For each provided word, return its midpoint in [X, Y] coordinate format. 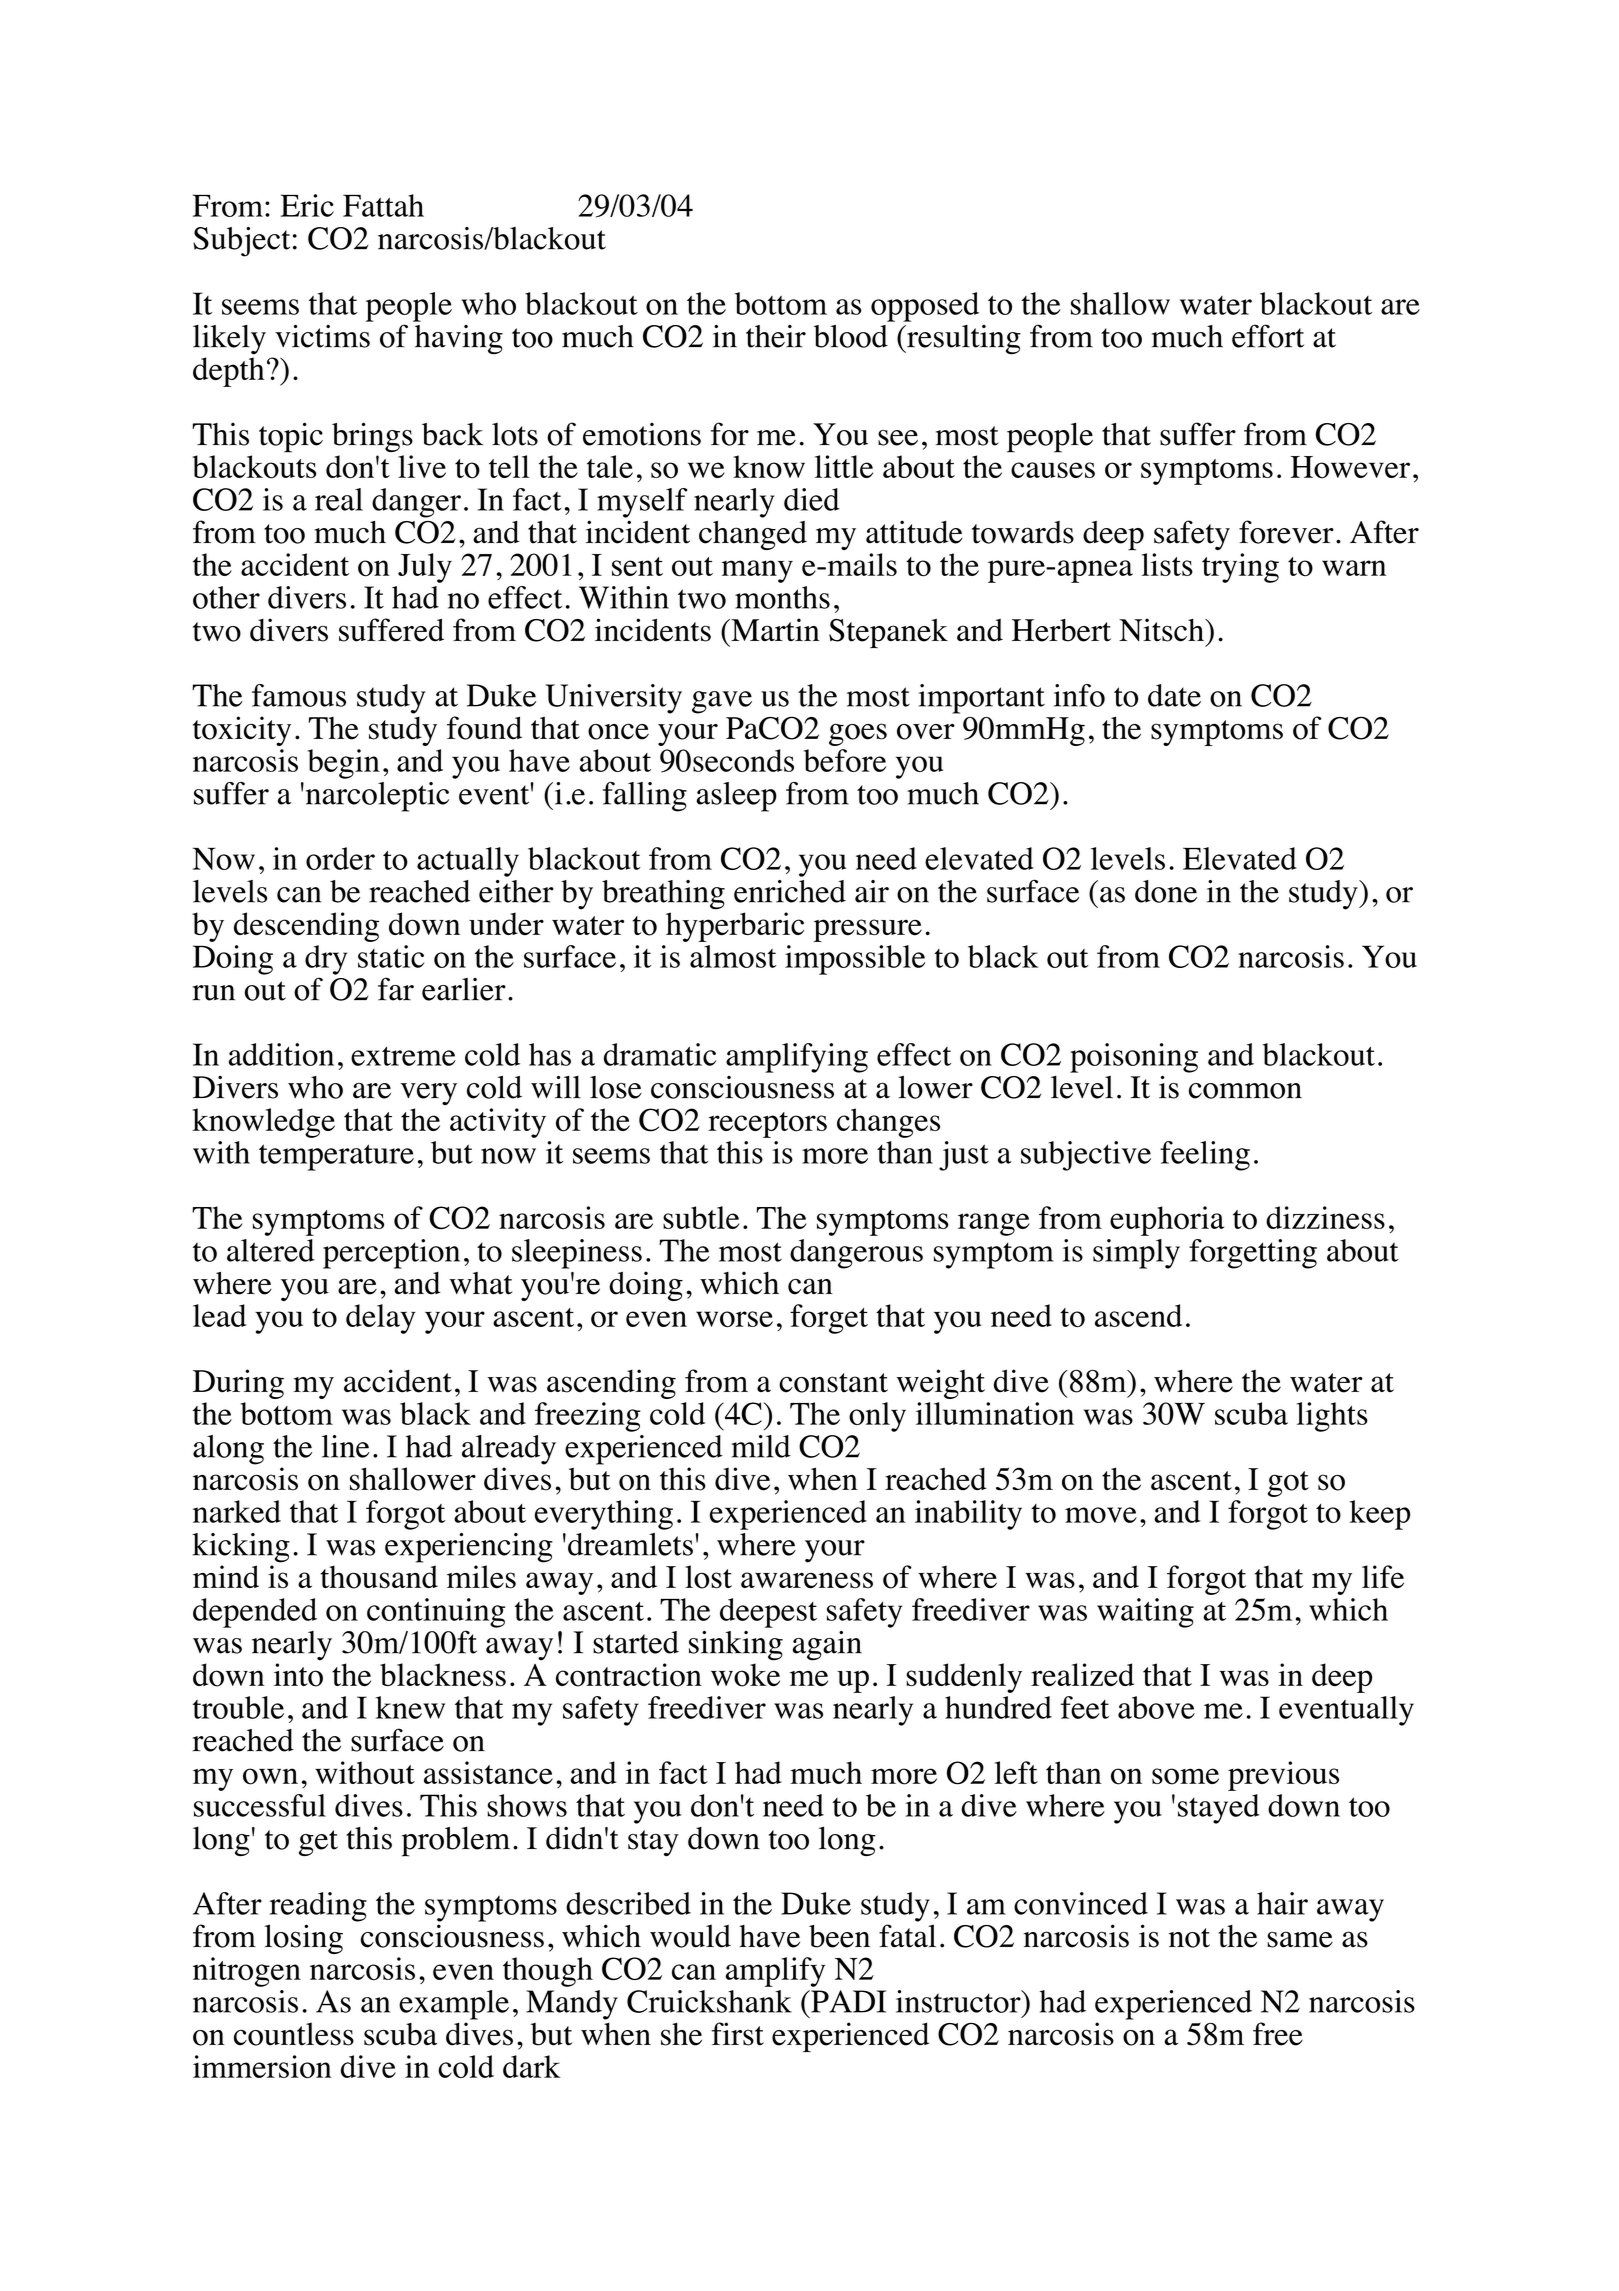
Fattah [383, 205]
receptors [767, 1125]
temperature [336, 1157]
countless [294, 2034]
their [776, 336]
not [1189, 1938]
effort [1268, 336]
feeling [1205, 1156]
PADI [847, 2001]
